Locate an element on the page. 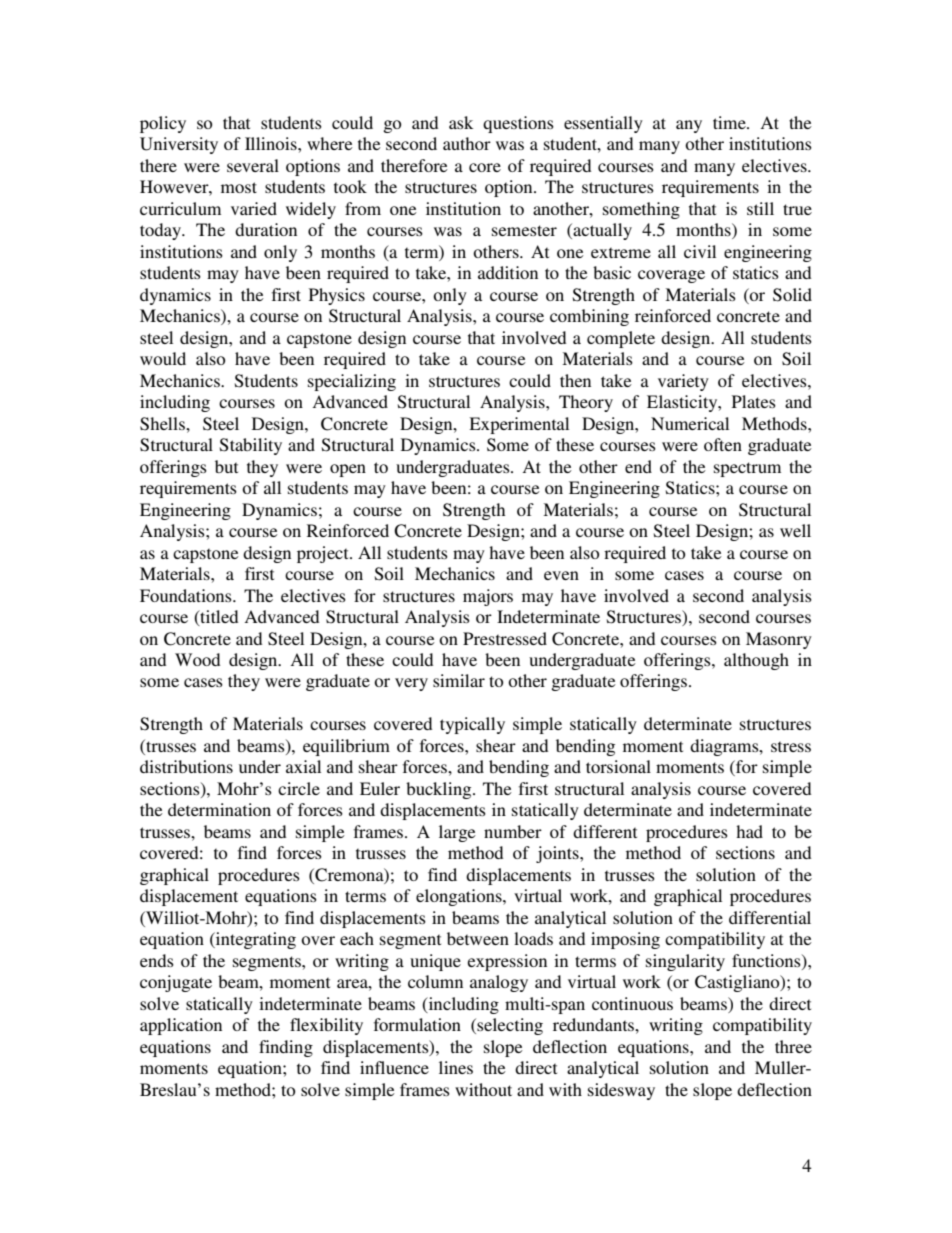 This page has height=1233, width=952. several is located at coordinates (253, 165).
